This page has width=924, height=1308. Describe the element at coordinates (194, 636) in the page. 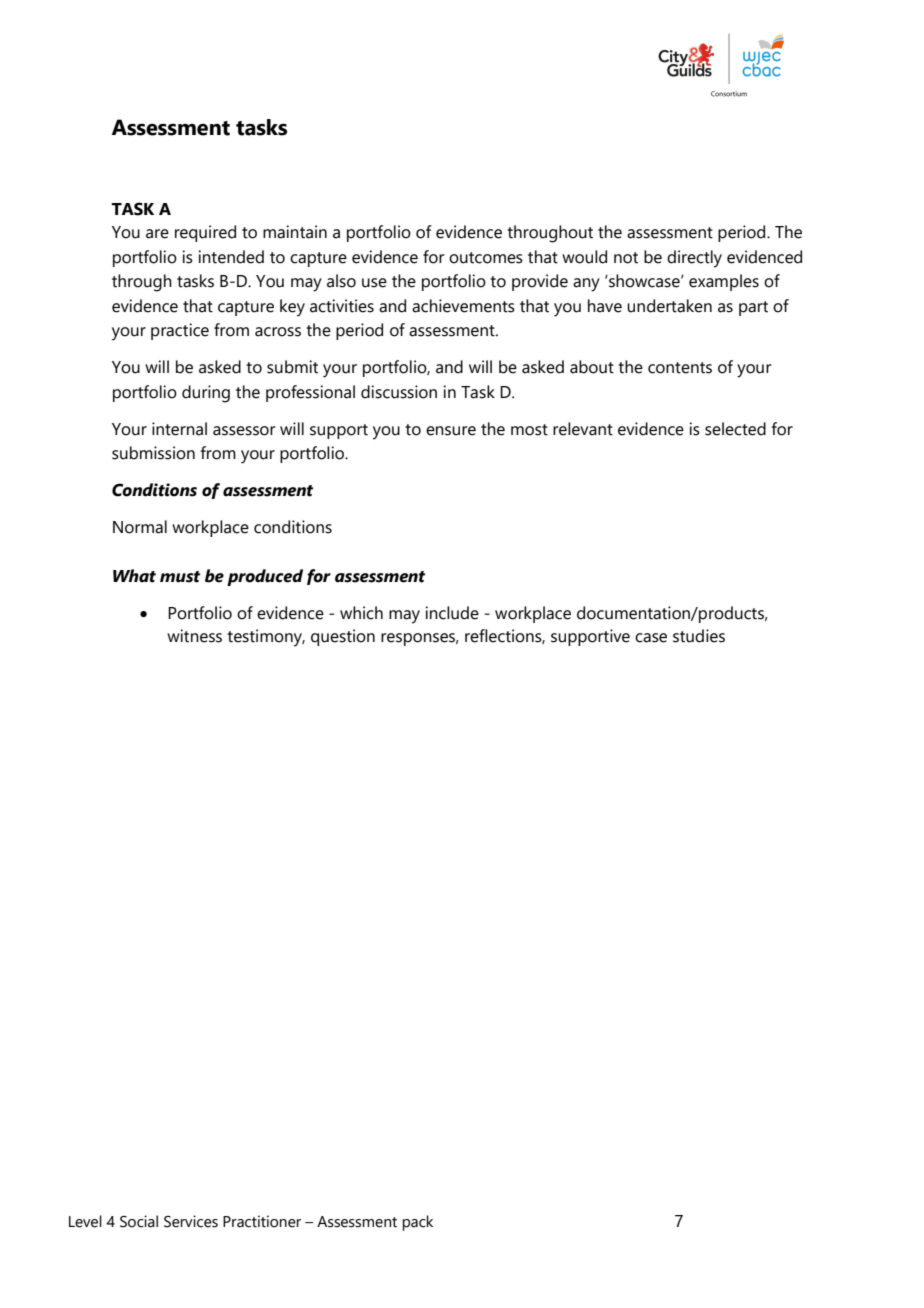

I see `witness` at that location.
